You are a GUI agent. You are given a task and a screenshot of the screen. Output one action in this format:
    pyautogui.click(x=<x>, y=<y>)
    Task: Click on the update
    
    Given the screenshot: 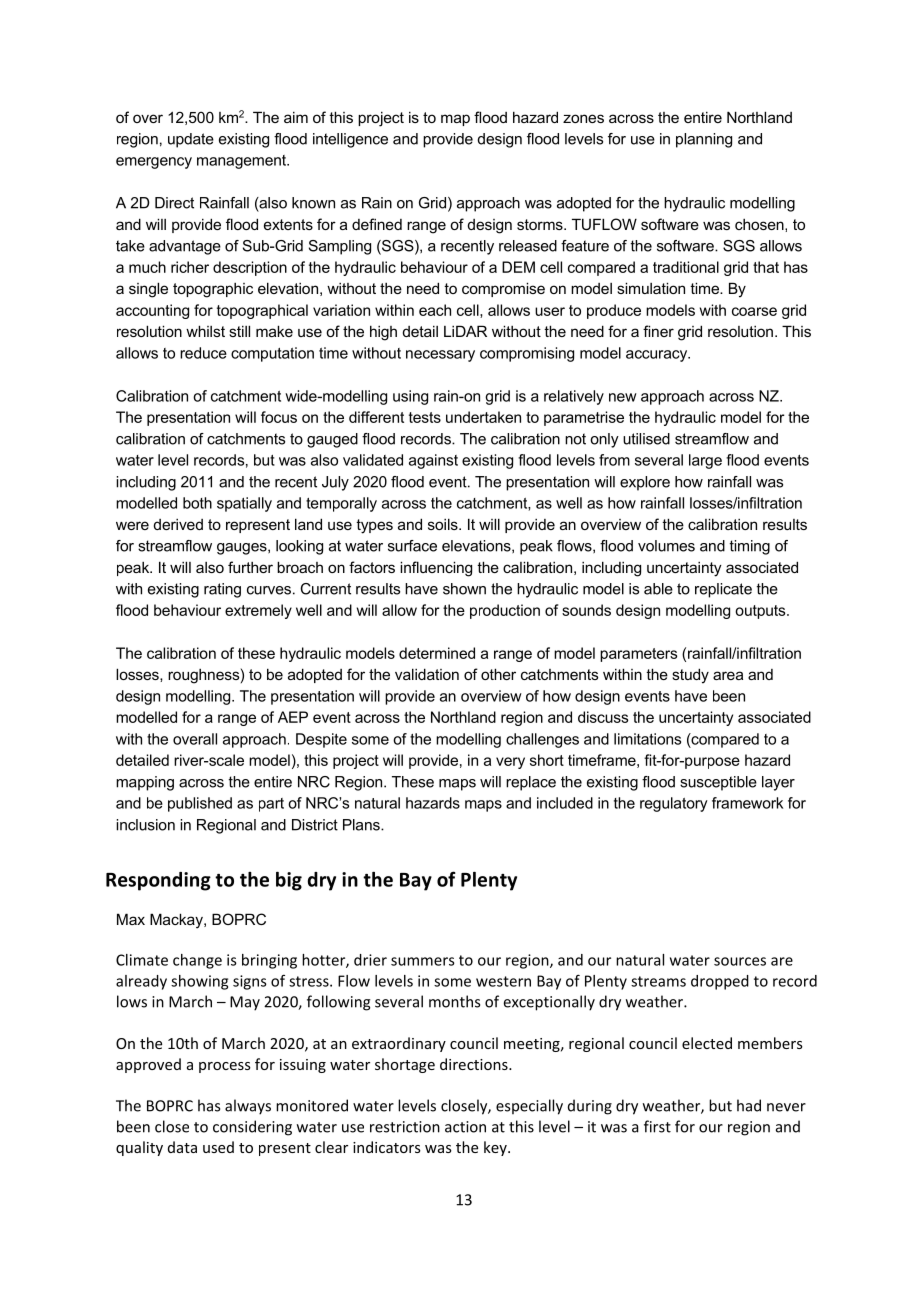 What is the action you would take?
    pyautogui.click(x=191, y=140)
